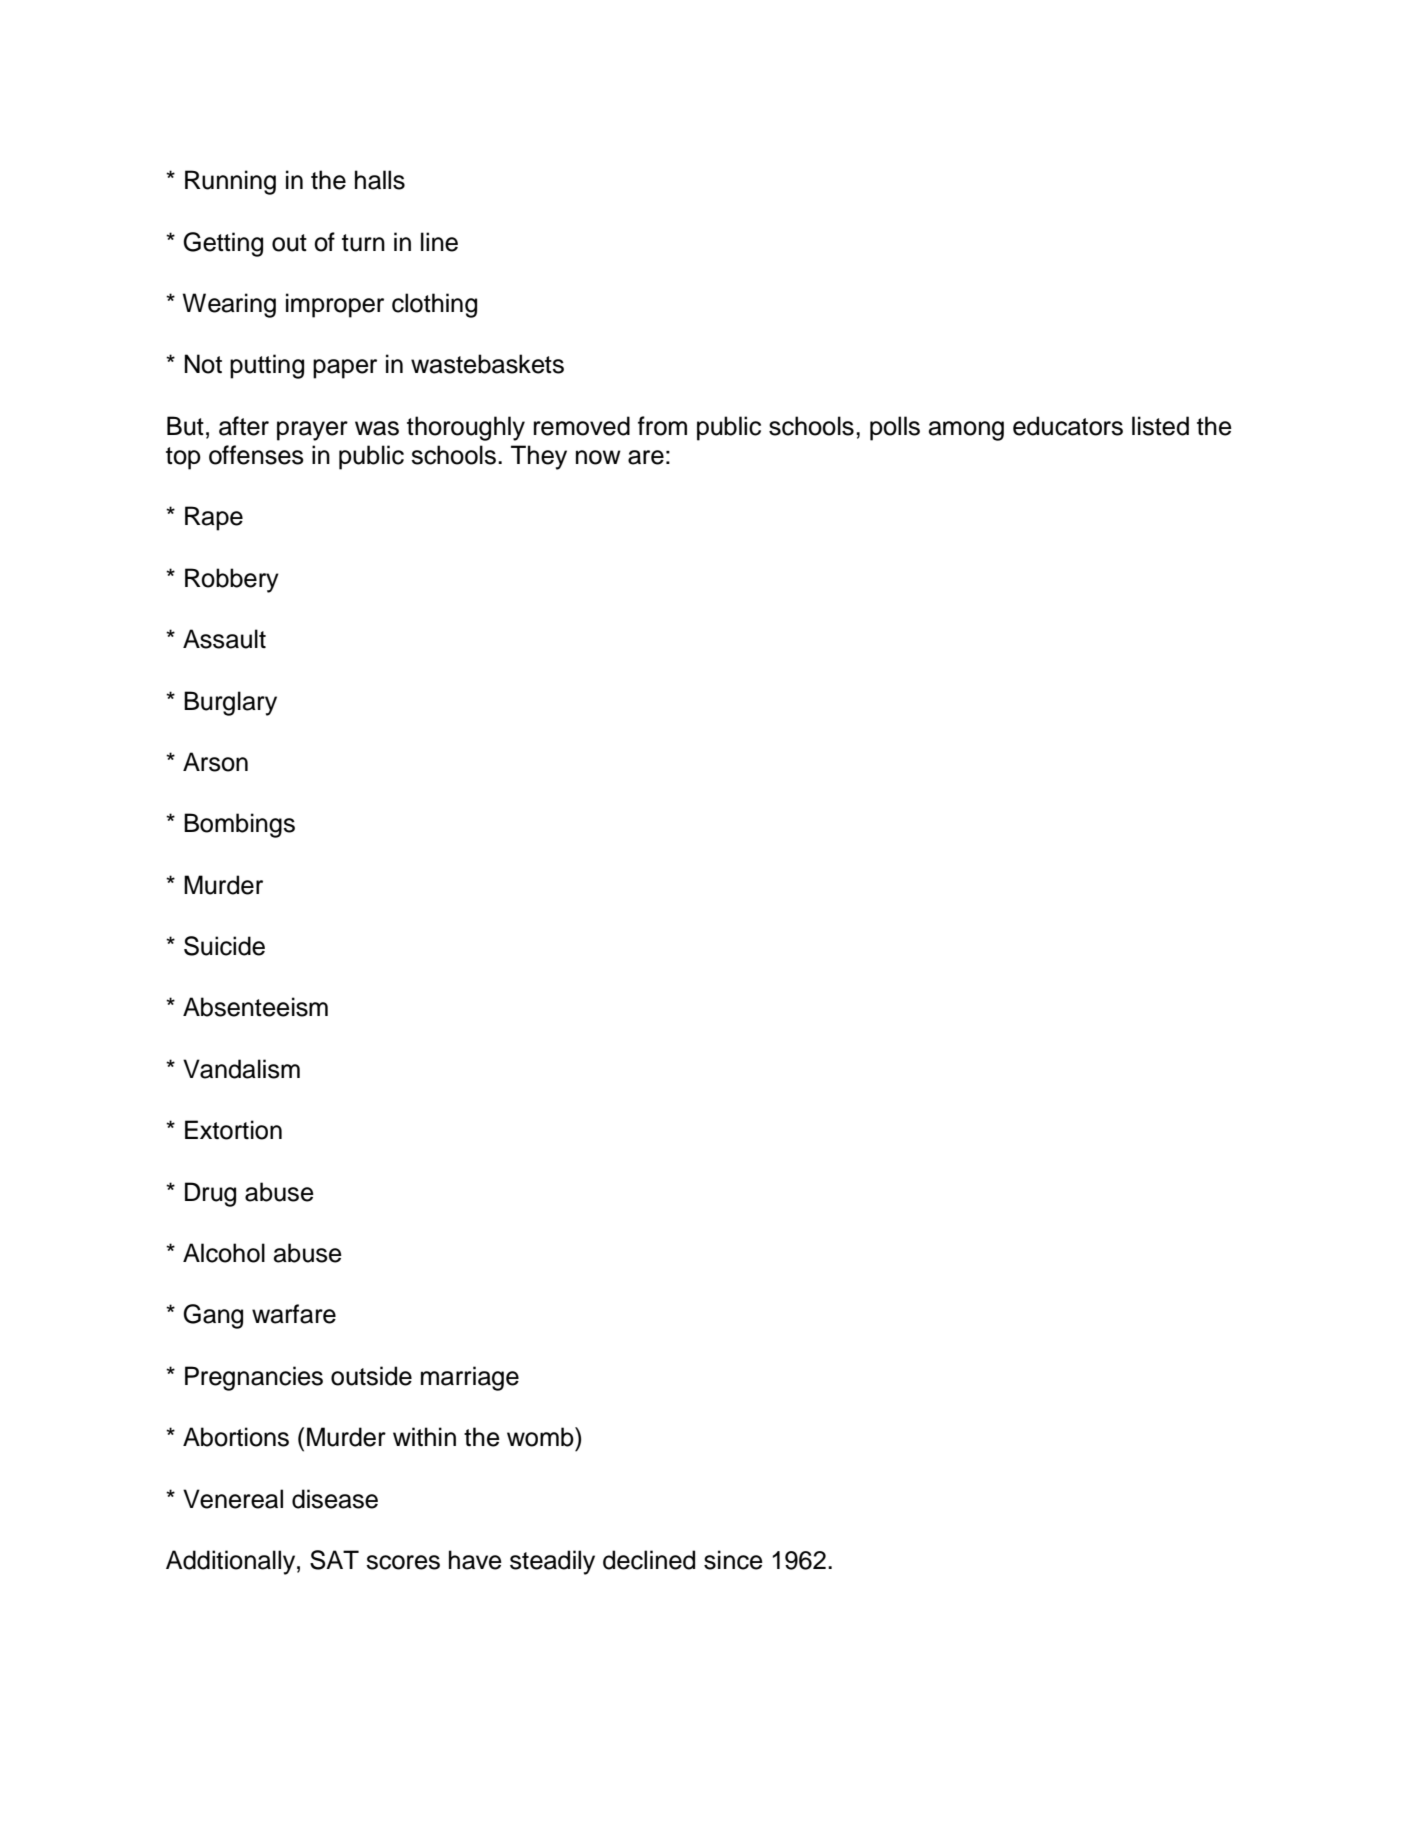 This screenshot has width=1410, height=1824. What do you see at coordinates (598, 457) in the screenshot?
I see `now` at bounding box center [598, 457].
